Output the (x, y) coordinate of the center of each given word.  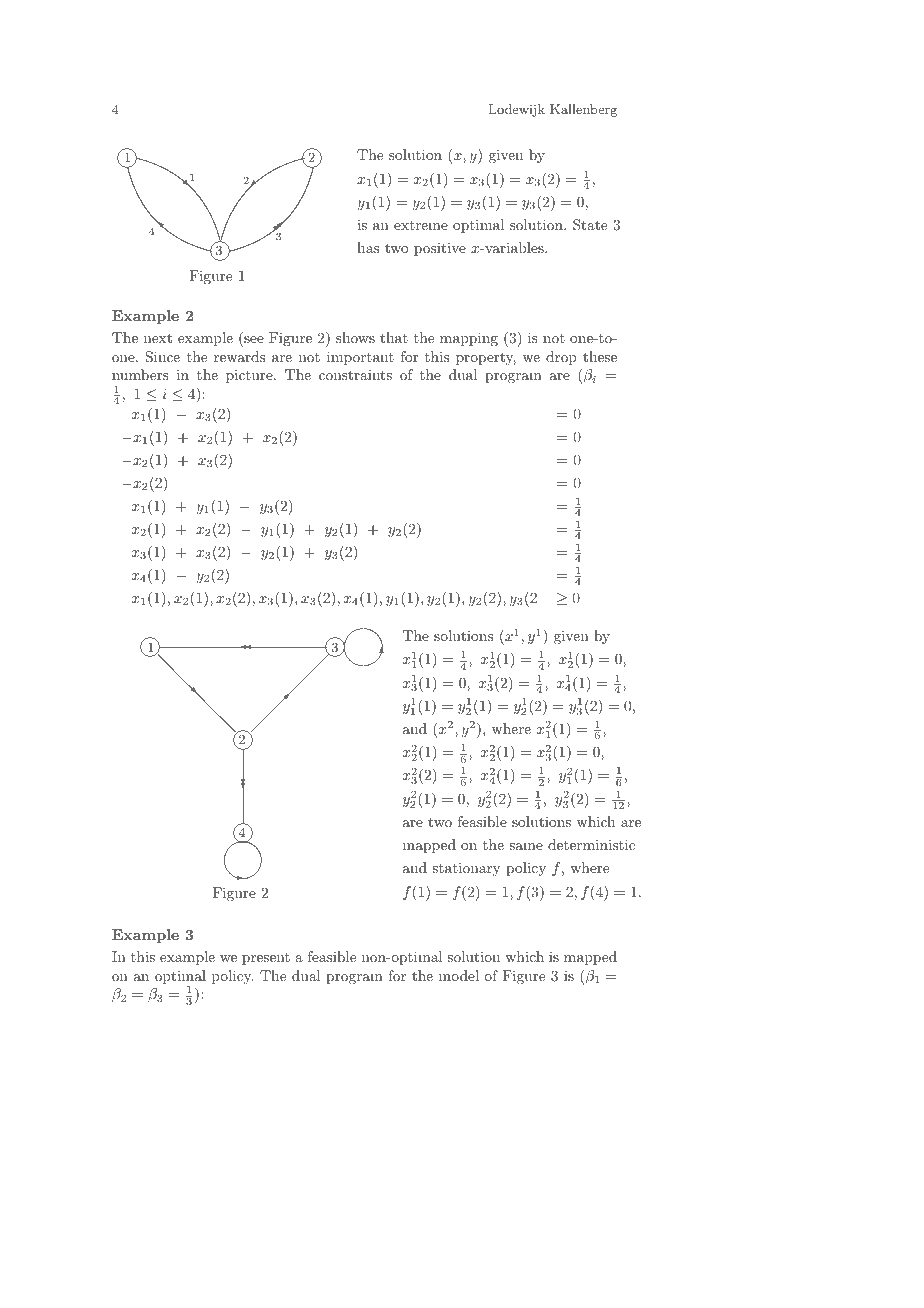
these (600, 356)
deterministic (591, 844)
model (459, 975)
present (266, 959)
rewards (239, 356)
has (368, 247)
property (486, 358)
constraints (355, 374)
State (590, 225)
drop (561, 358)
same (526, 846)
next (158, 338)
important (360, 358)
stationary (466, 869)
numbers (140, 374)
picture (250, 376)
